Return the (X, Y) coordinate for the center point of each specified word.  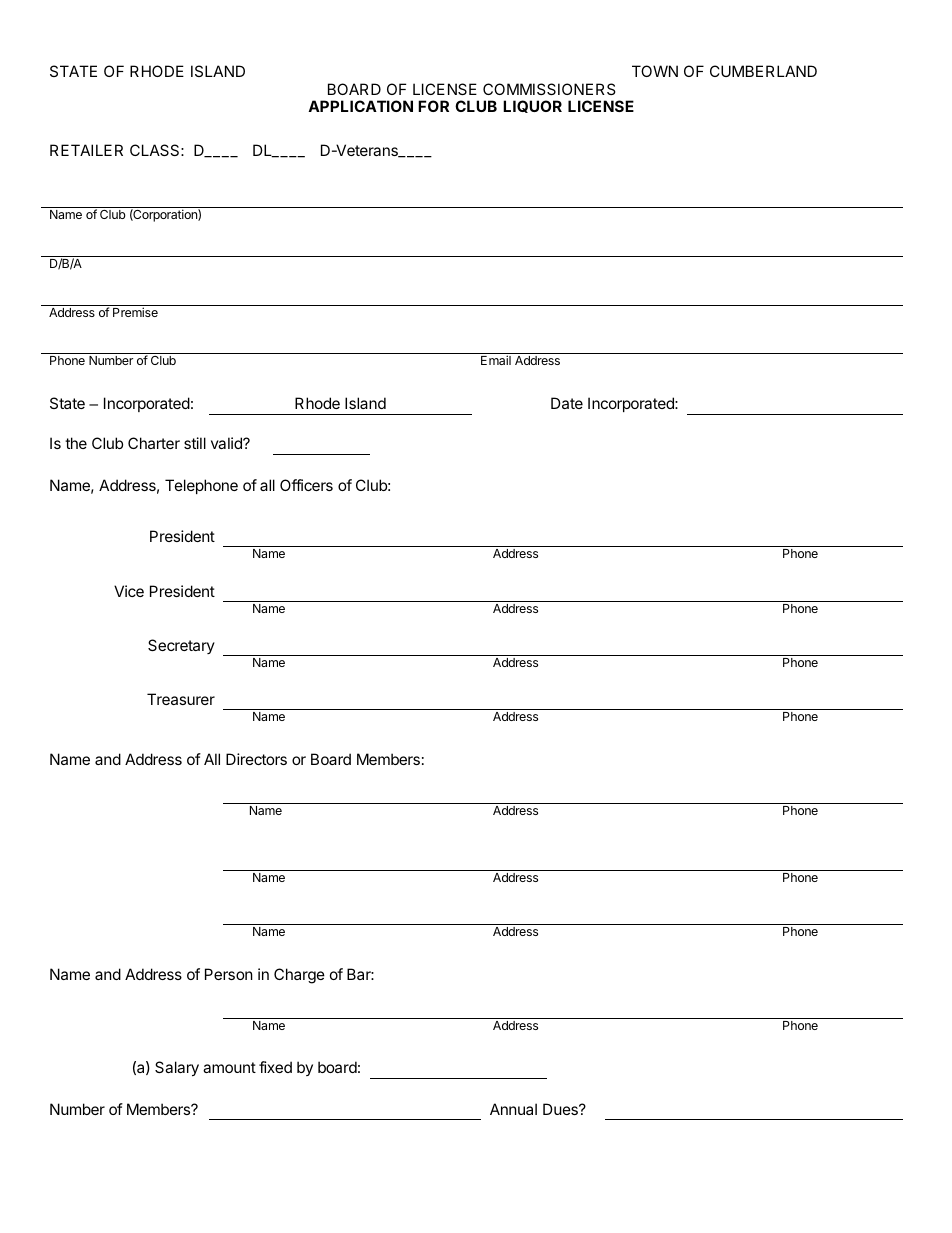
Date (567, 403)
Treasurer (181, 699)
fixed (275, 1067)
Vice (129, 591)
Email (496, 360)
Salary (177, 1068)
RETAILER (86, 150)
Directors (256, 759)
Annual (513, 1109)
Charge (299, 976)
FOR (433, 106)
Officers (306, 485)
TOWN (655, 71)
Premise (135, 312)
